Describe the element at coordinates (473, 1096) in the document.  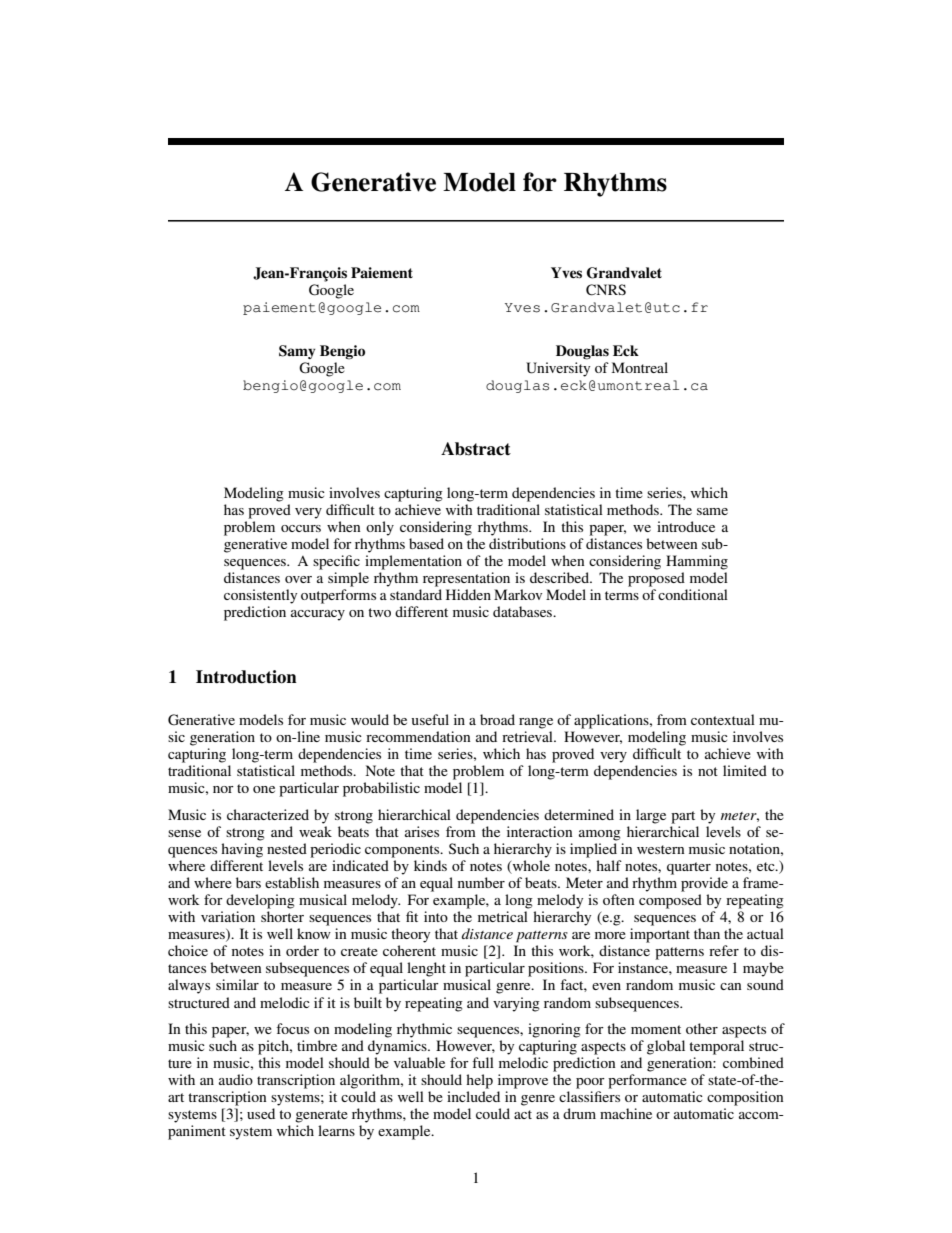
I see `included` at that location.
